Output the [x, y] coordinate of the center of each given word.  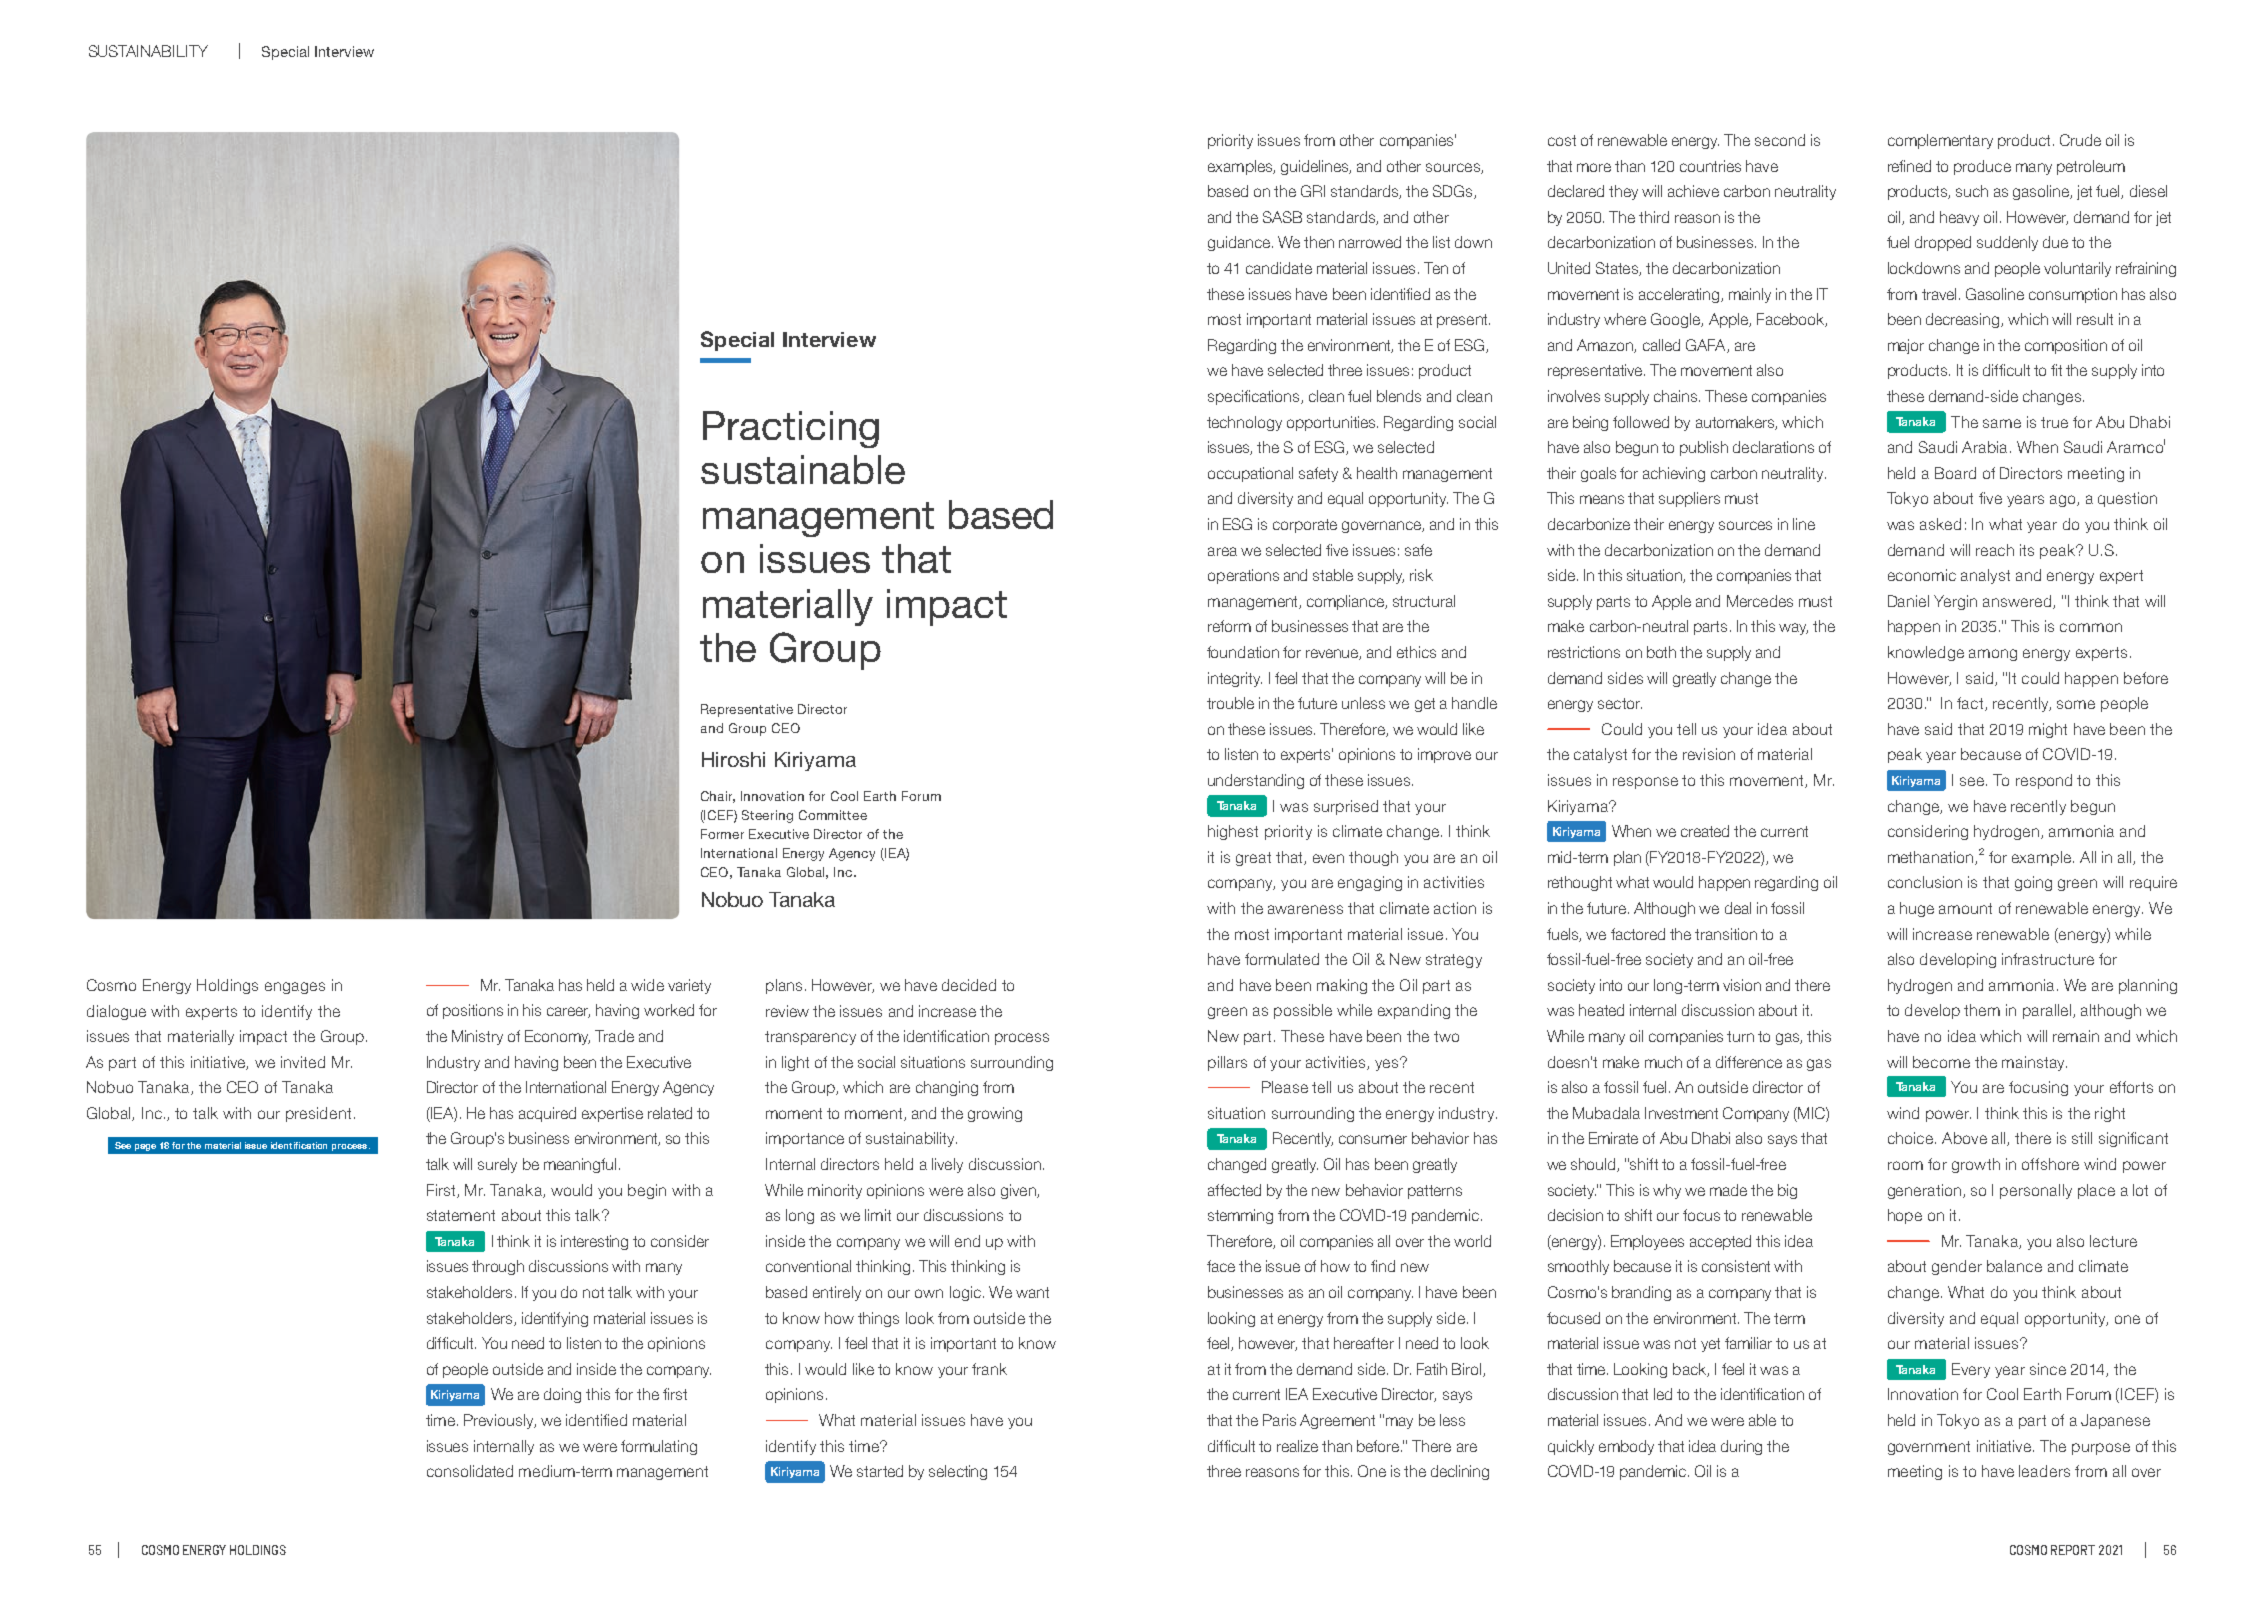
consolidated [470, 1471]
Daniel [1908, 601]
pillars [1227, 1063]
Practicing [791, 429]
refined [1909, 166]
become [1941, 1062]
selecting [958, 1472]
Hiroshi [733, 759]
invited [303, 1062]
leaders [2044, 1471]
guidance [1240, 243]
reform [1229, 626]
